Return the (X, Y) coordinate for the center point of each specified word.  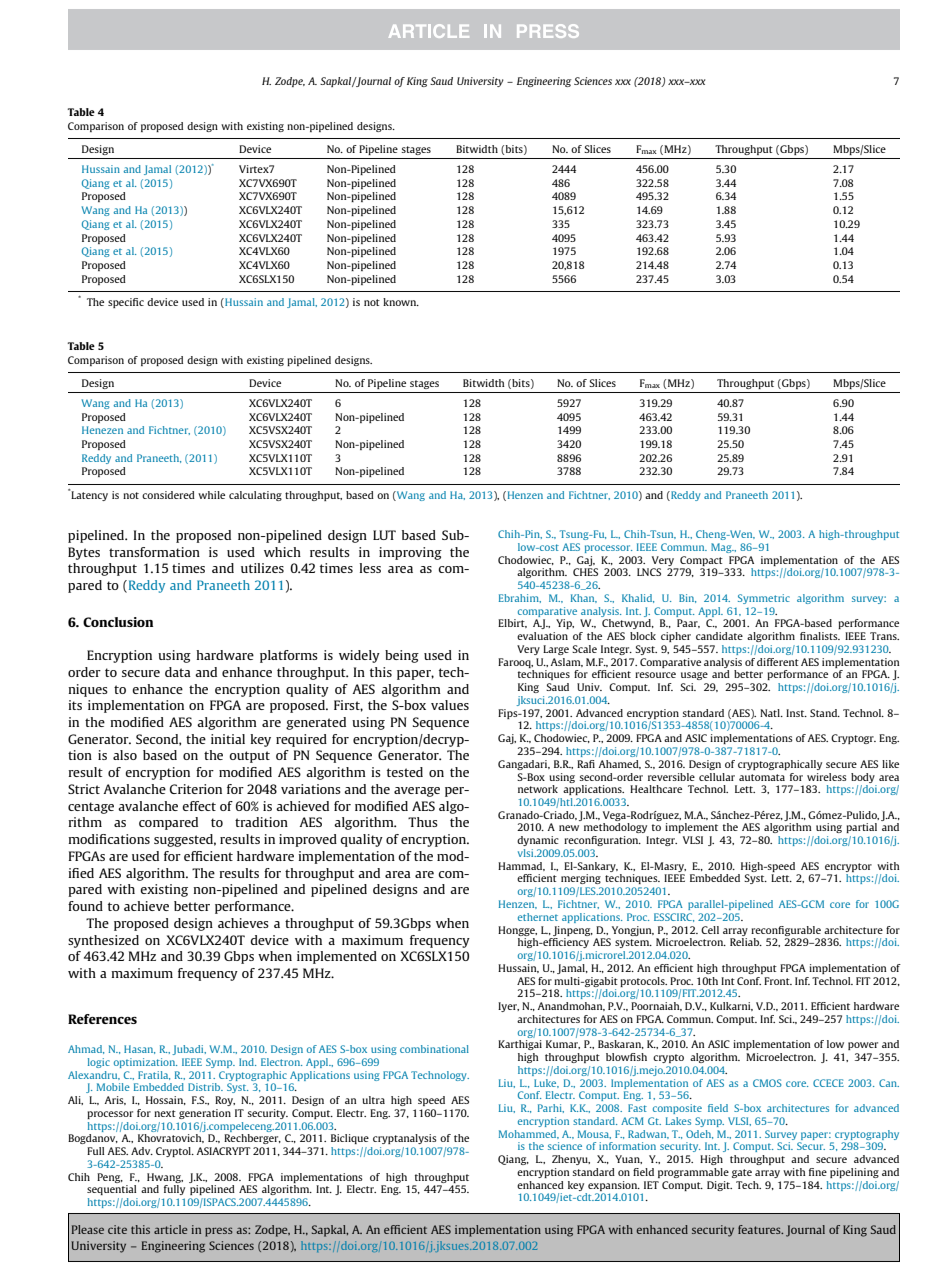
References (102, 1019)
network (538, 789)
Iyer (508, 1007)
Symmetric (764, 599)
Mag (722, 548)
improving (410, 553)
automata (762, 777)
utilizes (262, 568)
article (171, 1229)
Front (778, 981)
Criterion (196, 789)
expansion (614, 1186)
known (401, 302)
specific (126, 303)
